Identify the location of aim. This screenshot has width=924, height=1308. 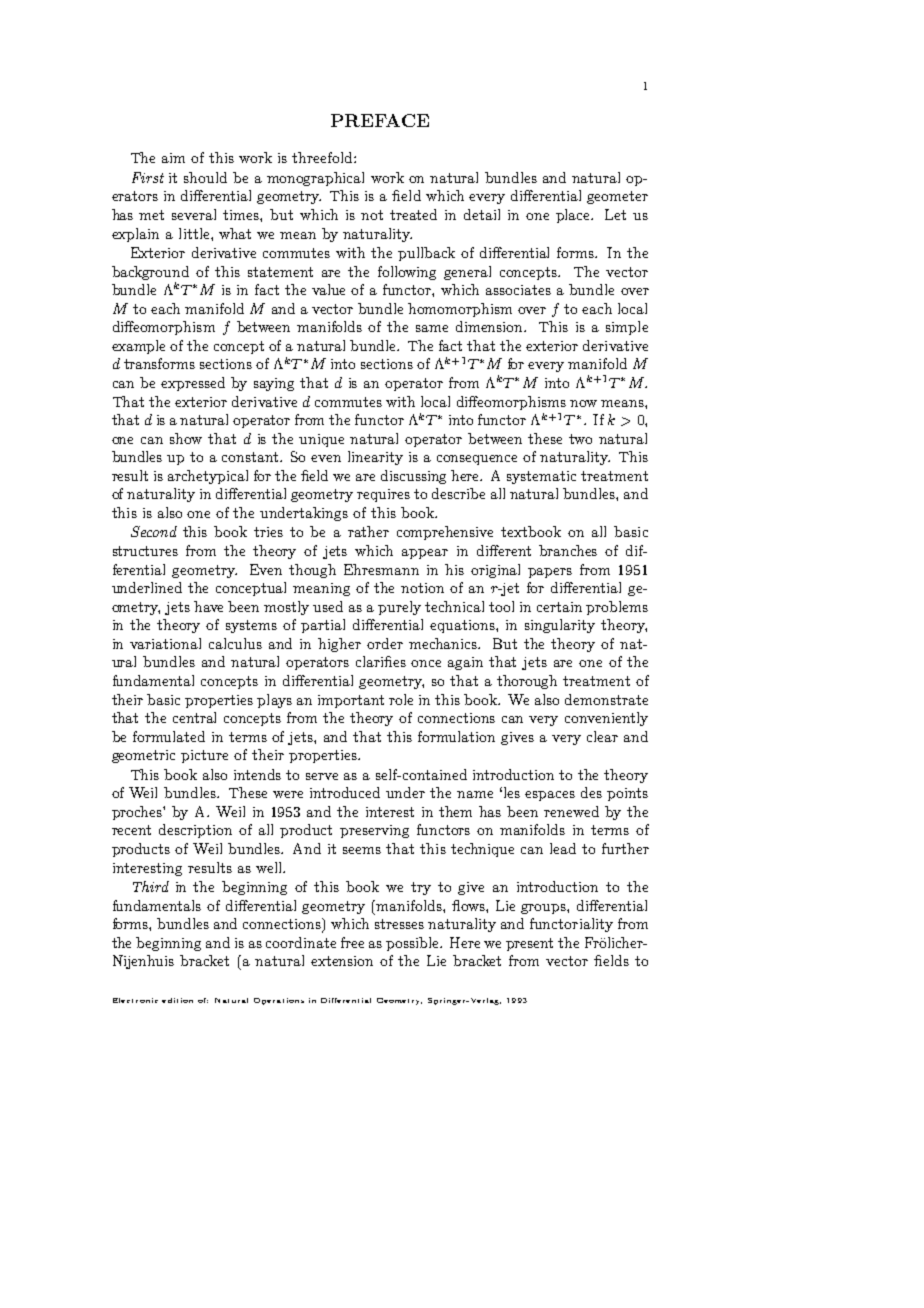
(173, 158).
